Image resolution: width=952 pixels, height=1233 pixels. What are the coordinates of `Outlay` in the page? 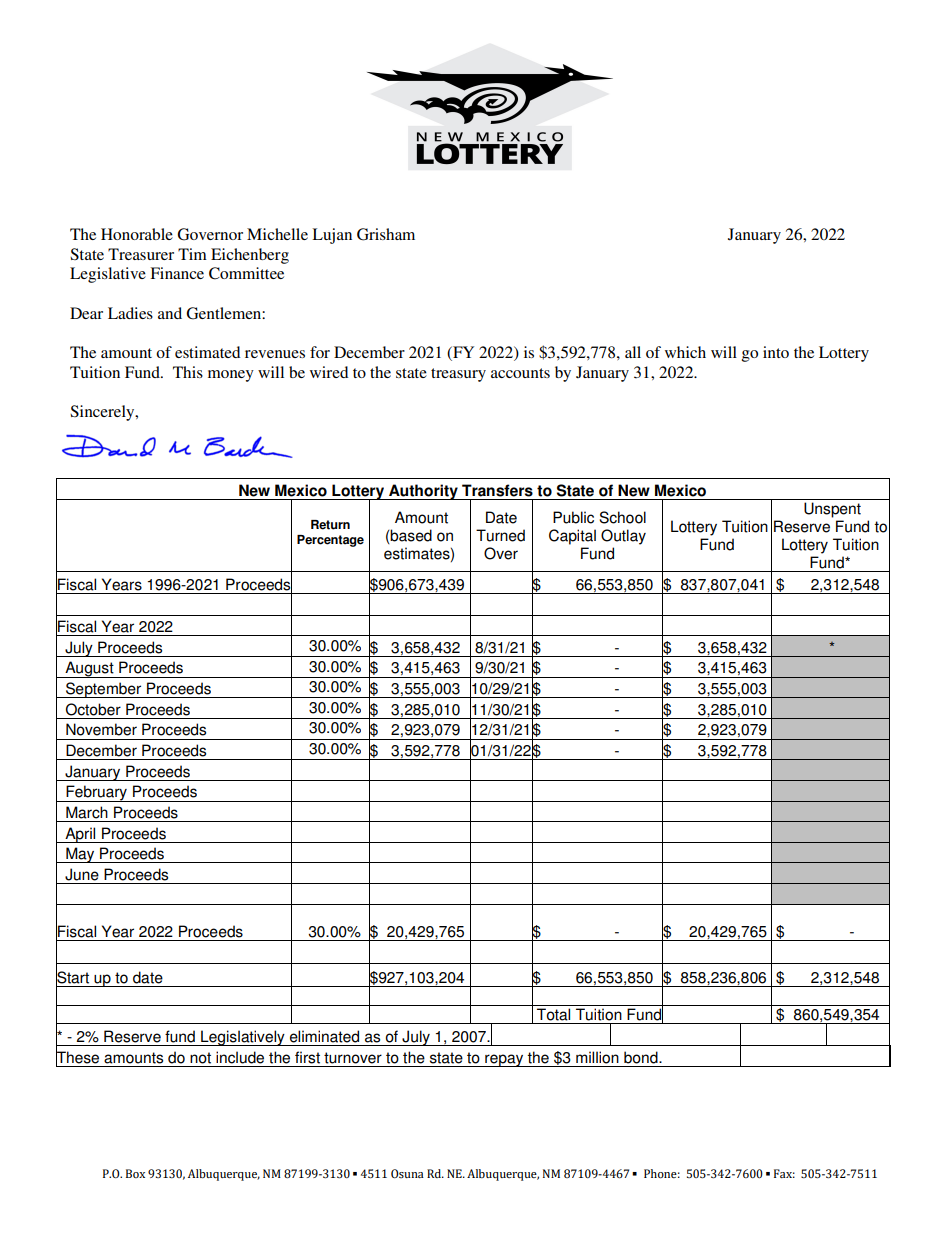 It's located at (623, 537).
